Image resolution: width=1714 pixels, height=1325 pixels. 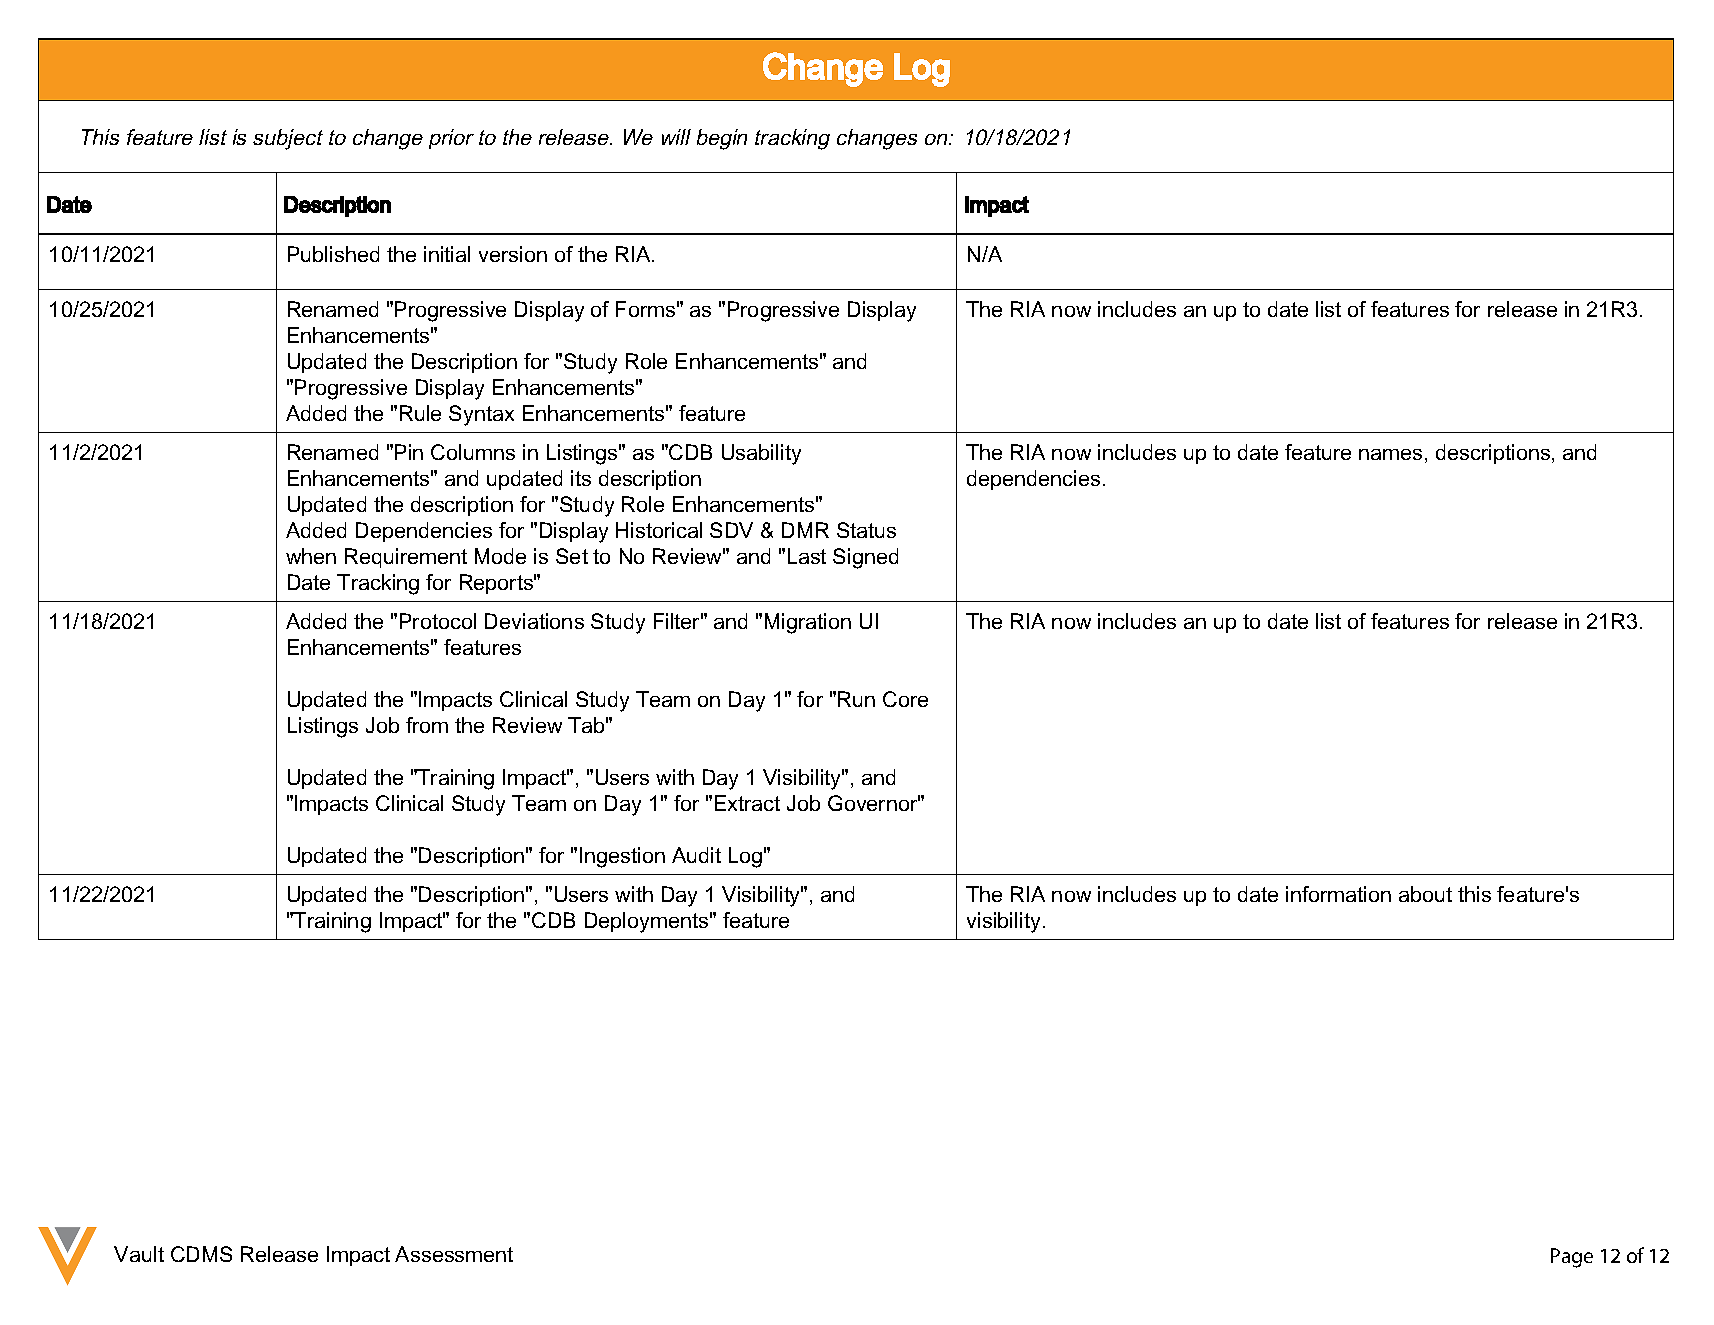 What do you see at coordinates (139, 1254) in the screenshot?
I see `Vault` at bounding box center [139, 1254].
